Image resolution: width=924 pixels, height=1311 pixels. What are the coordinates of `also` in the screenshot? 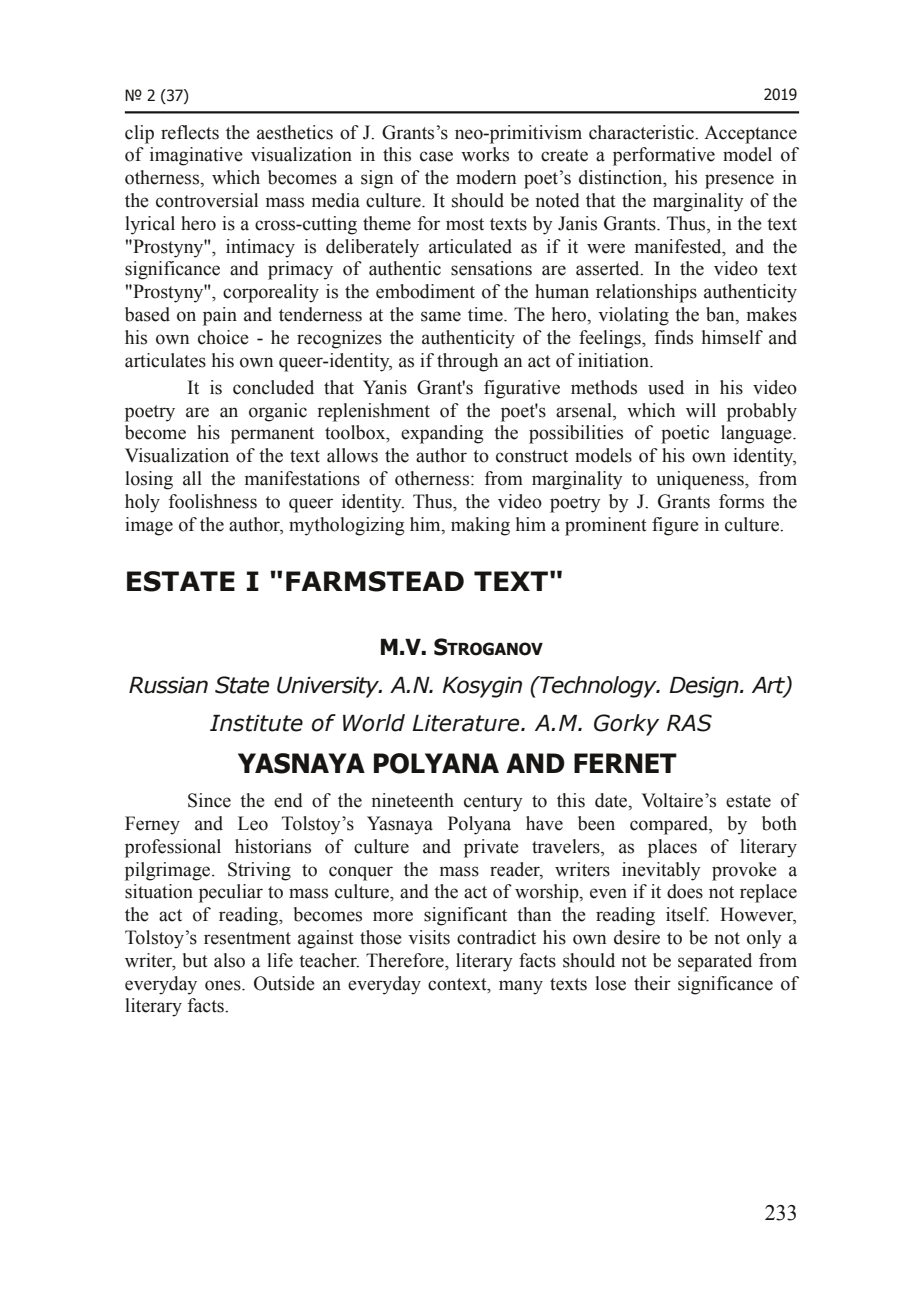 It's located at (229, 960).
